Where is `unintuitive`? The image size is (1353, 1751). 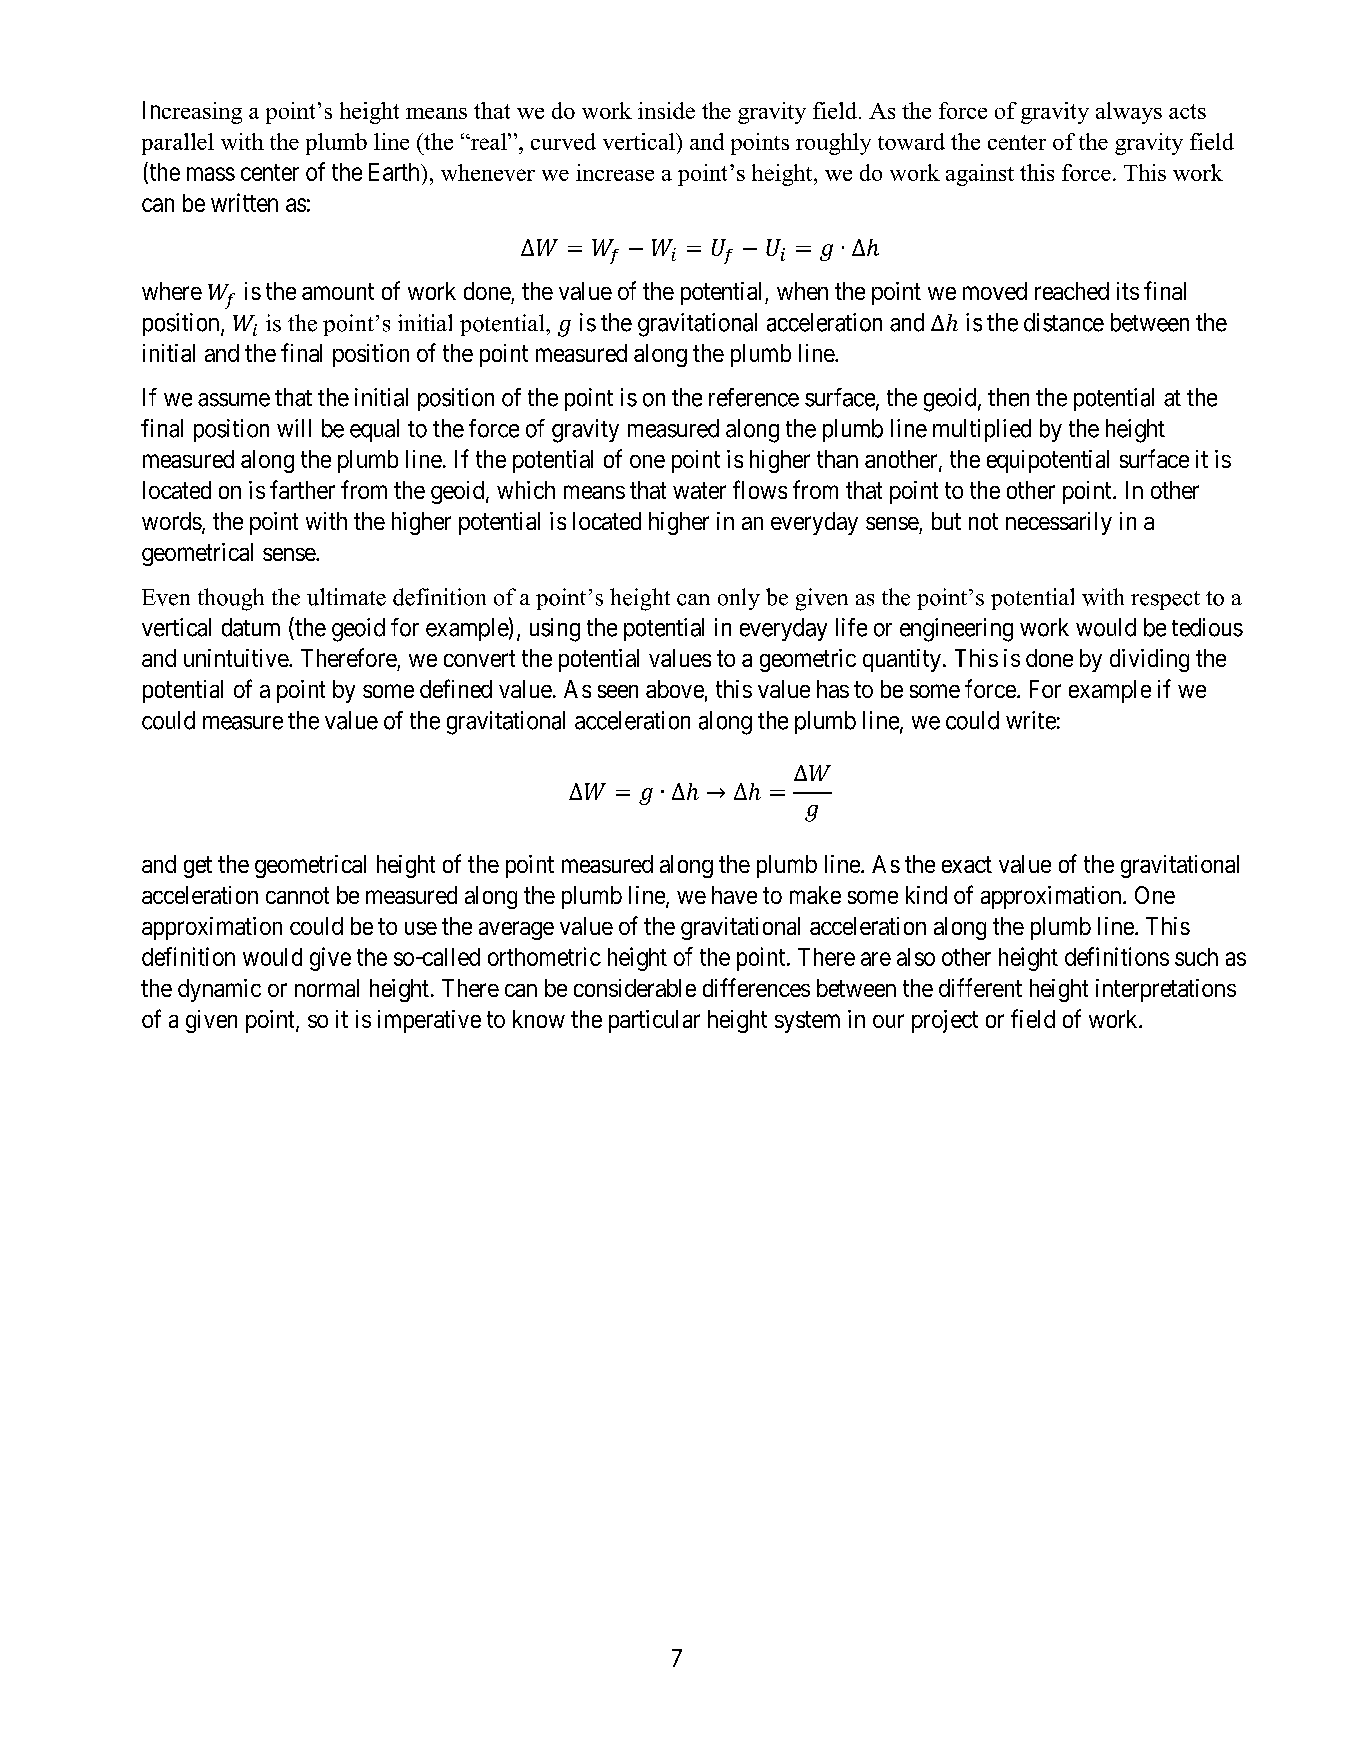
unintuitive is located at coordinates (237, 658).
